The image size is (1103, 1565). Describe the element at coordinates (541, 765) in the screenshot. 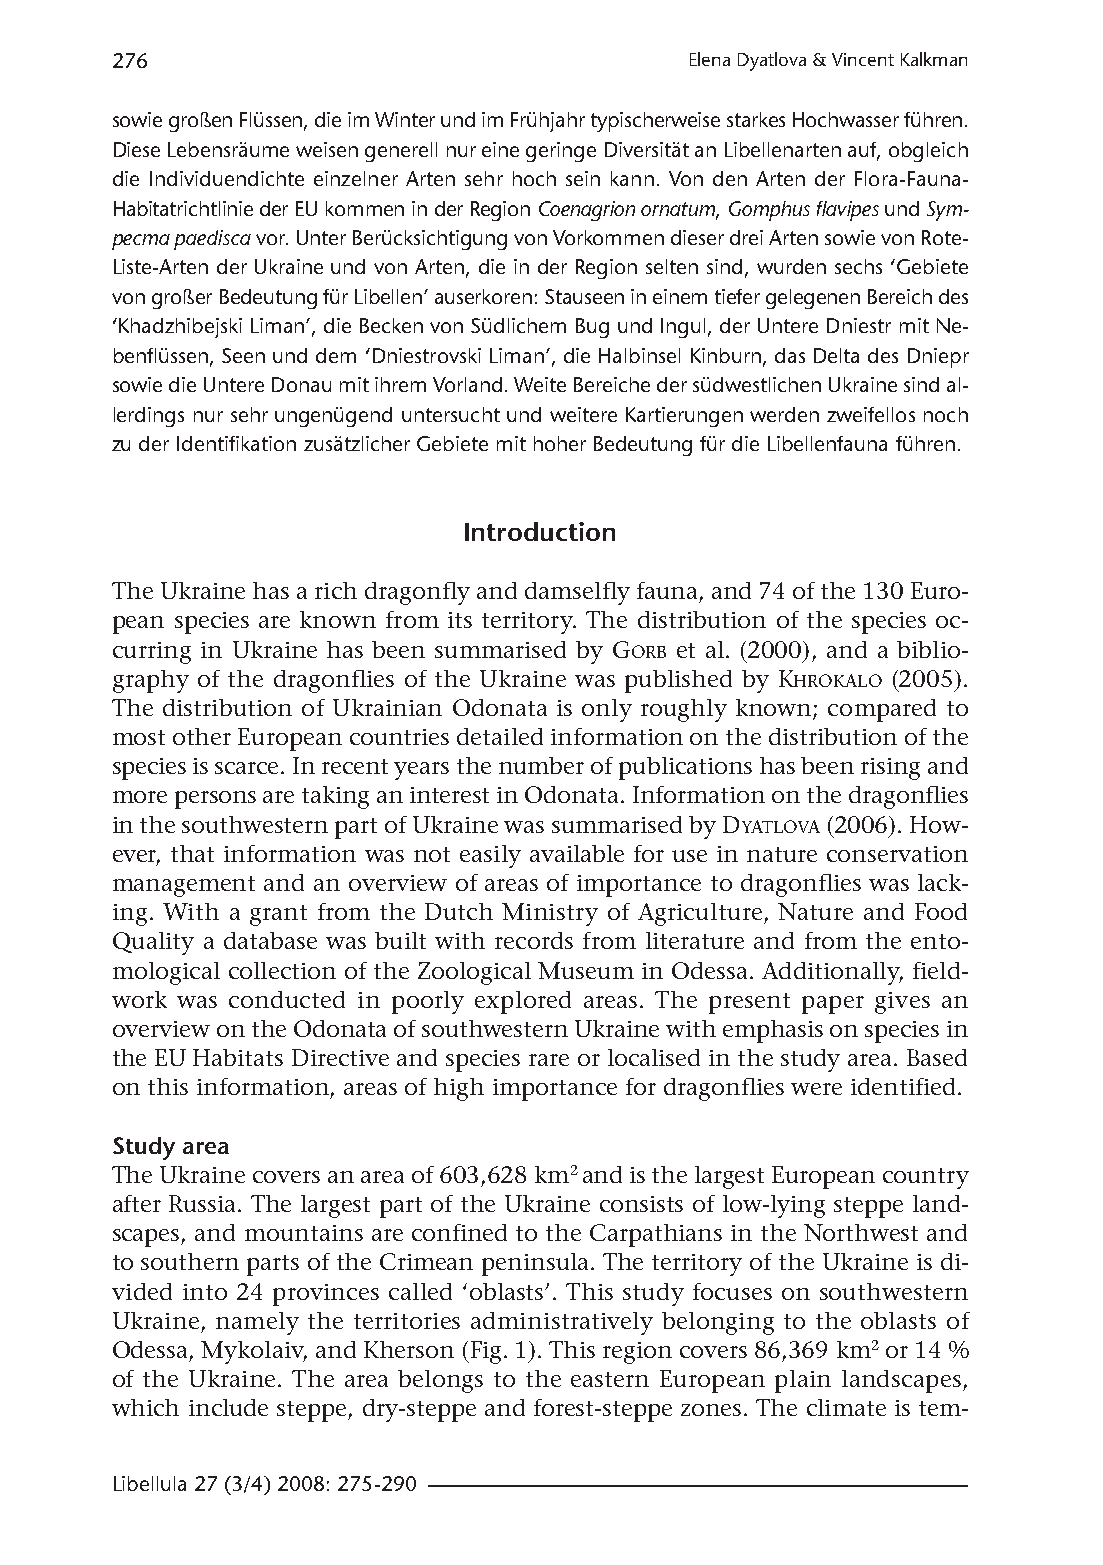

I see `number` at that location.
